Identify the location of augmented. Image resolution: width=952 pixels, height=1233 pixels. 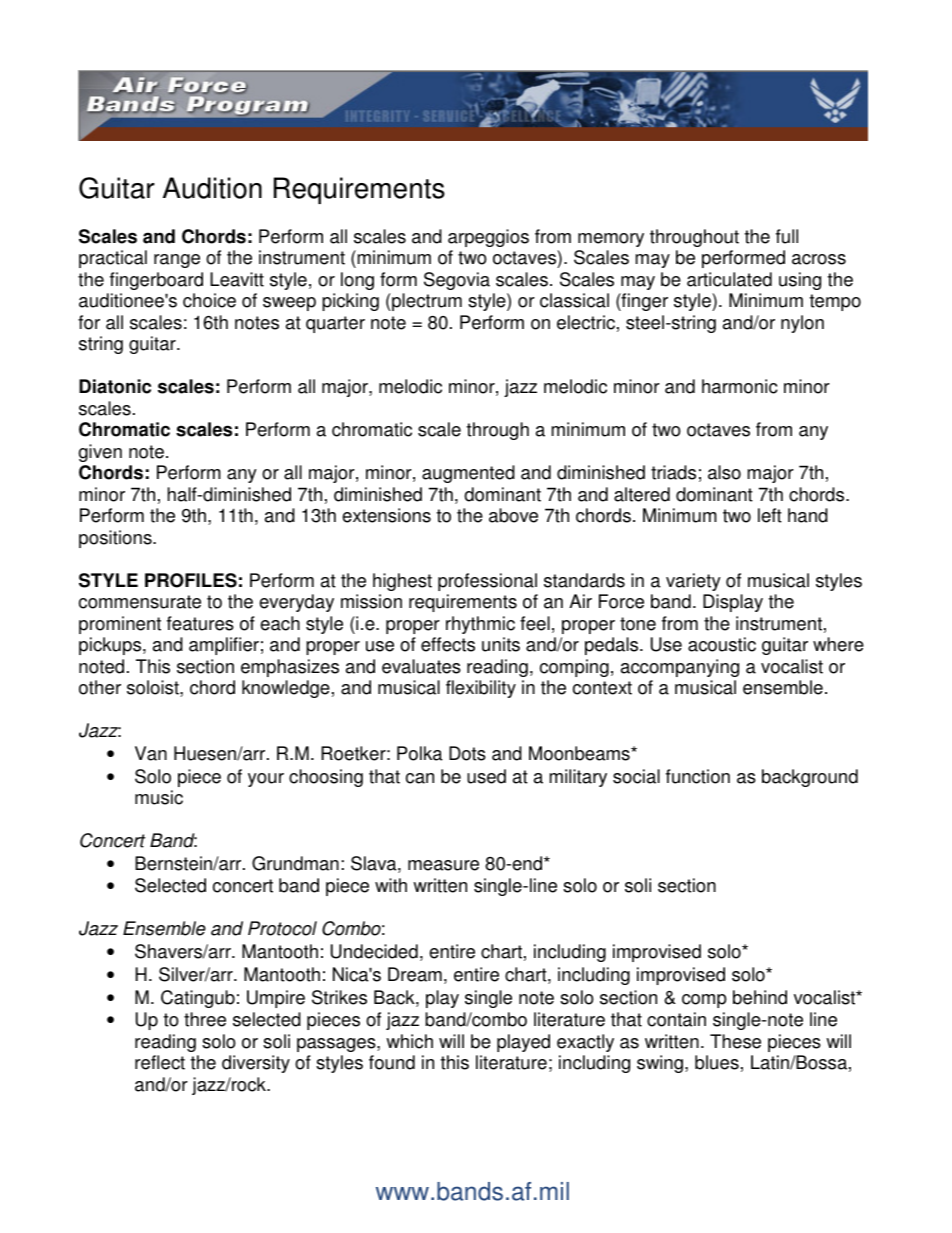
(468, 474).
